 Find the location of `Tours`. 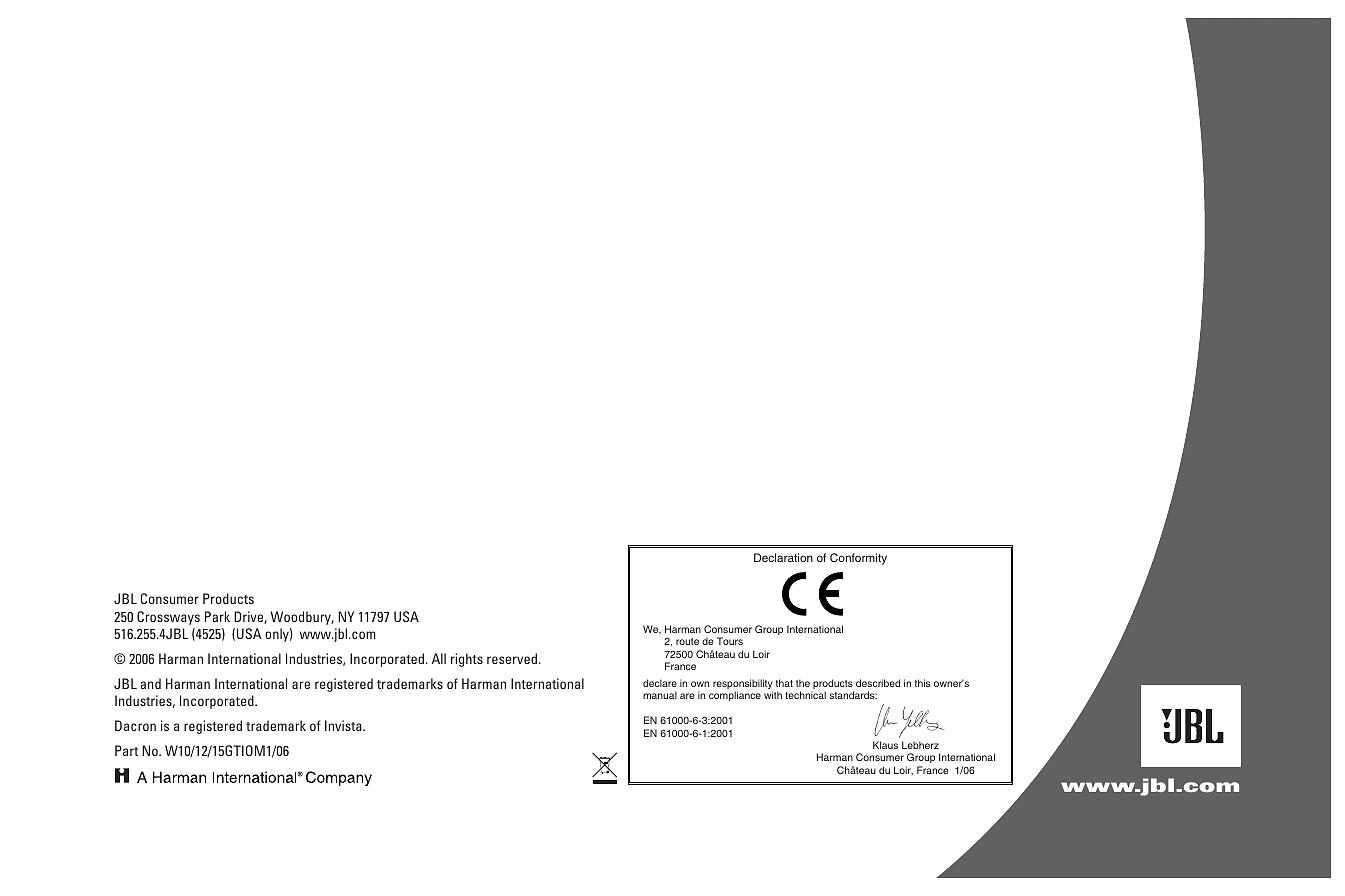

Tours is located at coordinates (730, 641).
